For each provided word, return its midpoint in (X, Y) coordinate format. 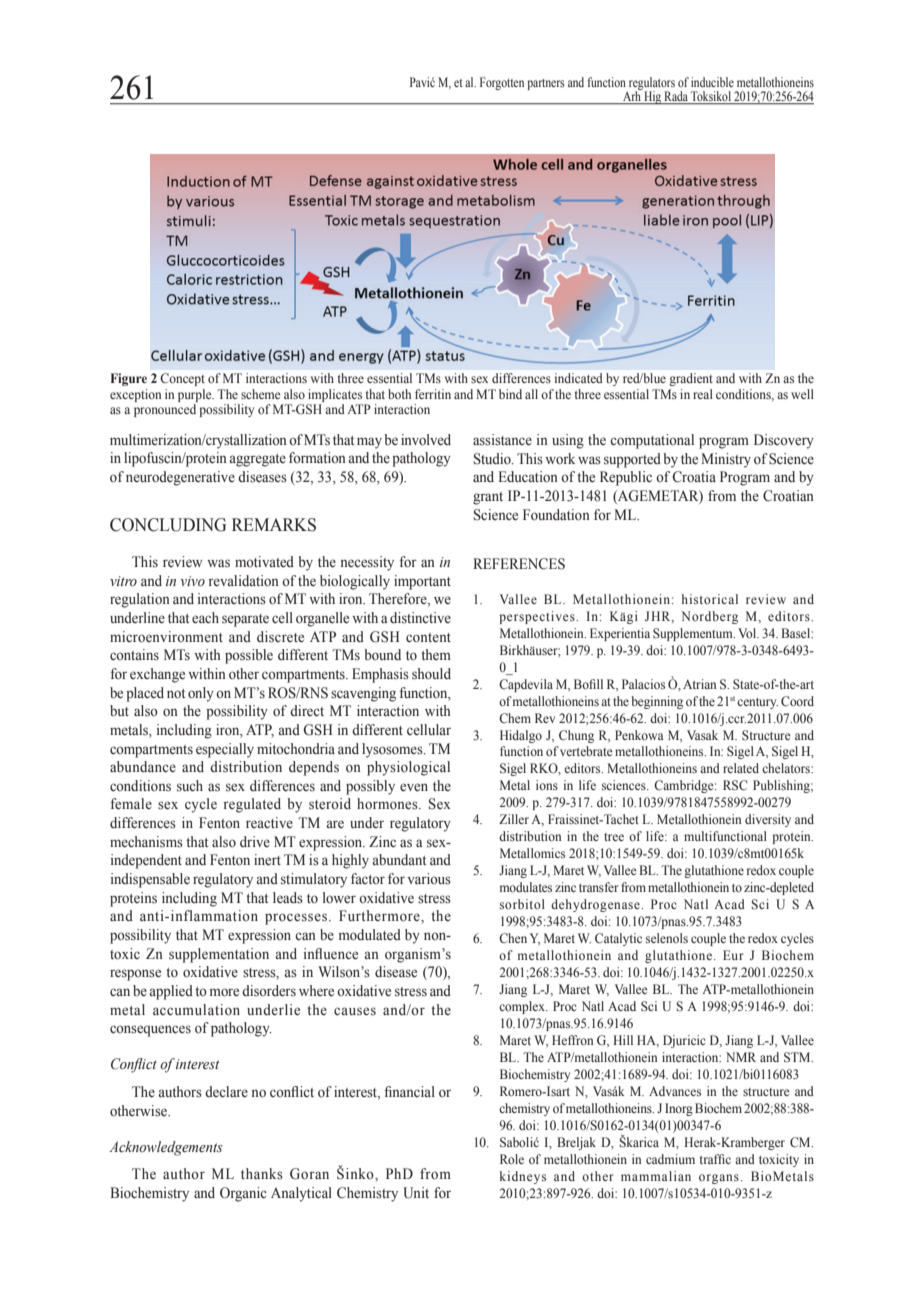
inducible (712, 82)
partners (545, 84)
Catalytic (618, 939)
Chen (513, 938)
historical (710, 599)
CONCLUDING (168, 525)
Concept (182, 379)
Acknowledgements (166, 1148)
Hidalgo (521, 736)
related (741, 768)
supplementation (219, 955)
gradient (691, 379)
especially (225, 750)
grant (488, 498)
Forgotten (502, 83)
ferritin (433, 394)
